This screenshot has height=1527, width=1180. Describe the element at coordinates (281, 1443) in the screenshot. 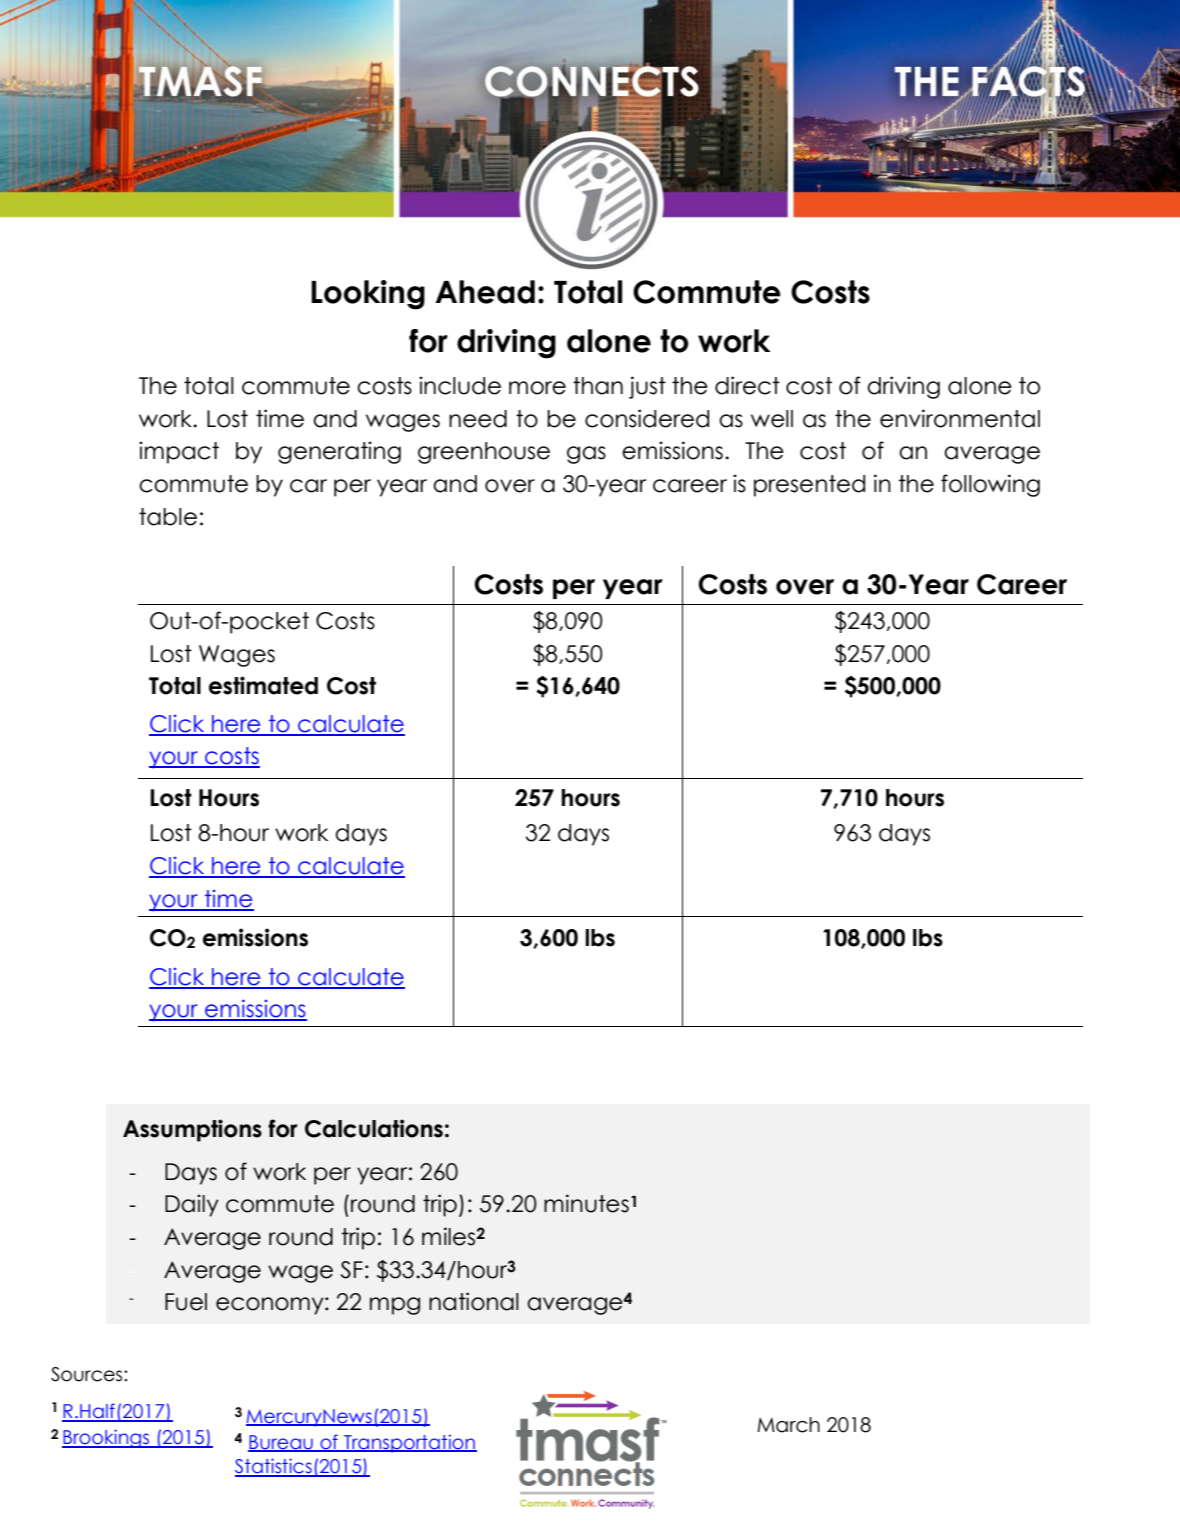

I see `Bureau` at that location.
